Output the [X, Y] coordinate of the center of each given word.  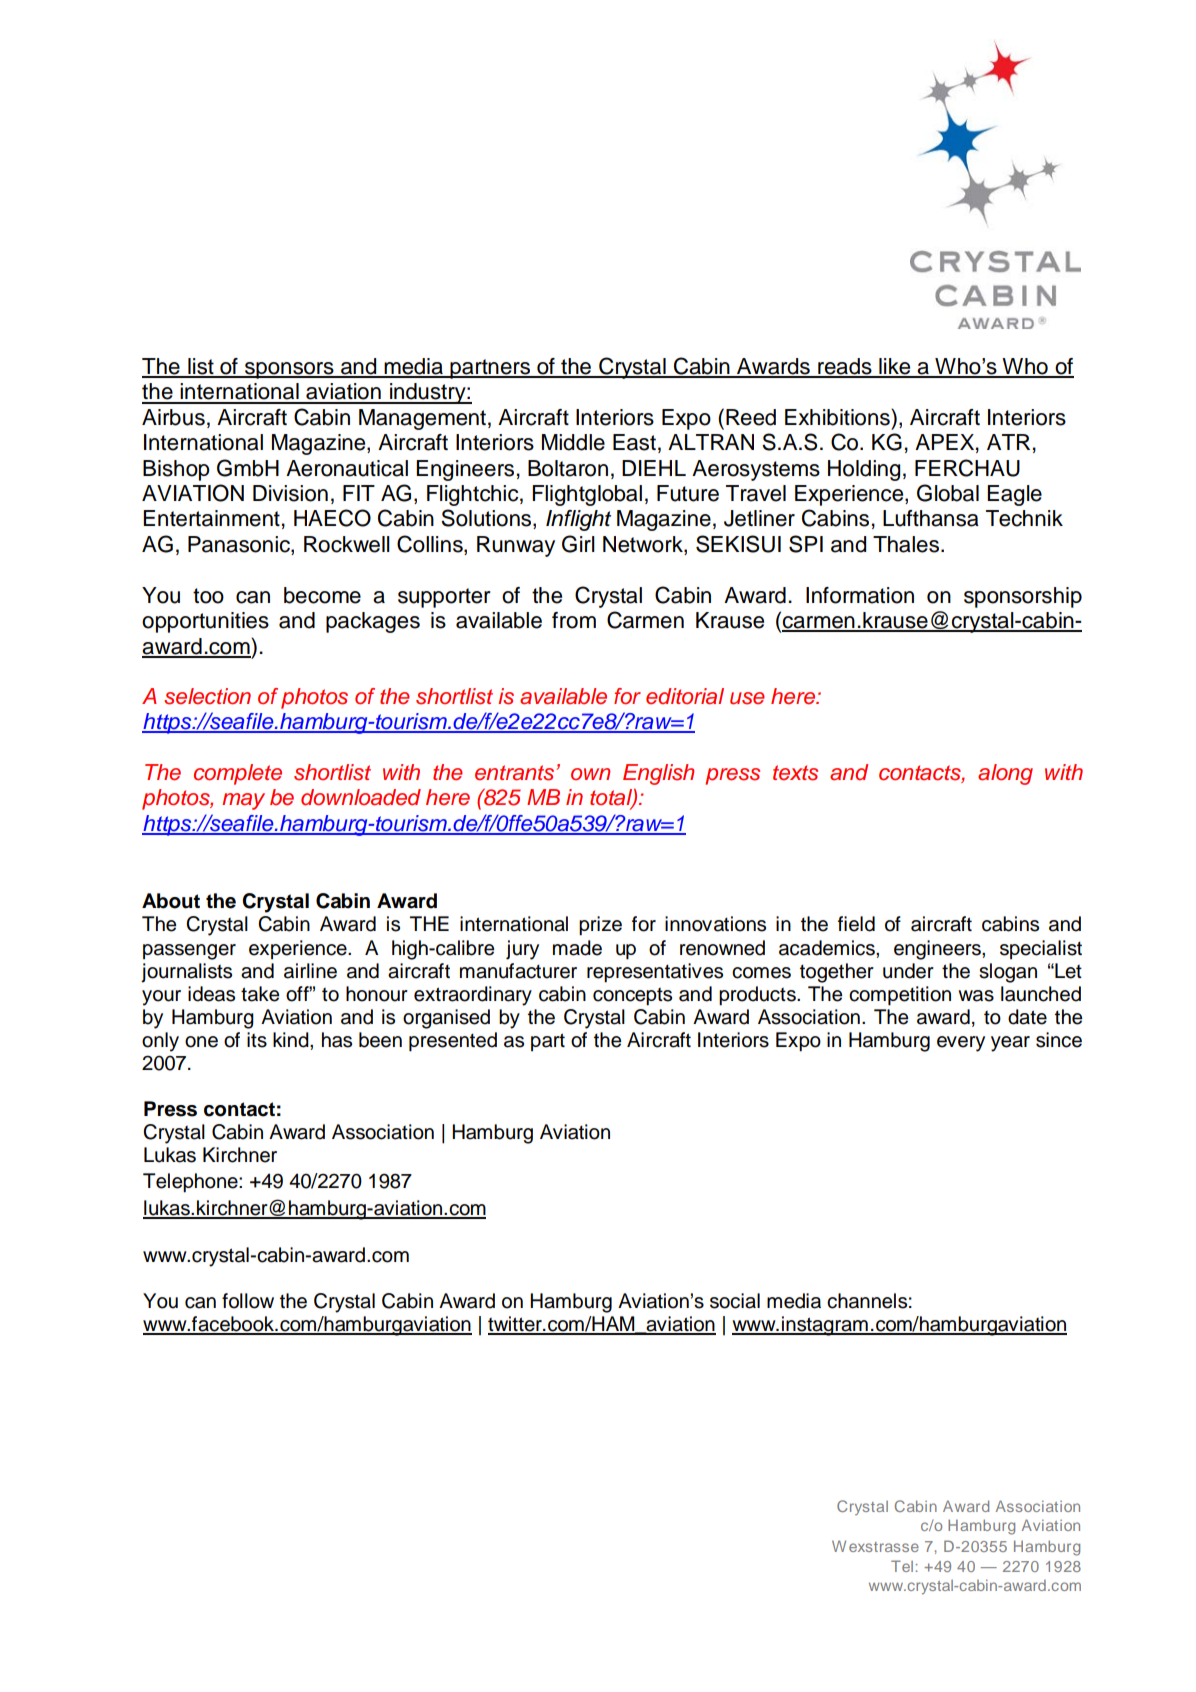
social [735, 1301]
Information [860, 595]
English [658, 774]
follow [248, 1301]
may [243, 801]
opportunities [205, 622]
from [574, 620]
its [257, 1040]
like [895, 367]
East [634, 442]
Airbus [173, 417]
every [961, 1044]
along [1005, 774]
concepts [632, 997]
